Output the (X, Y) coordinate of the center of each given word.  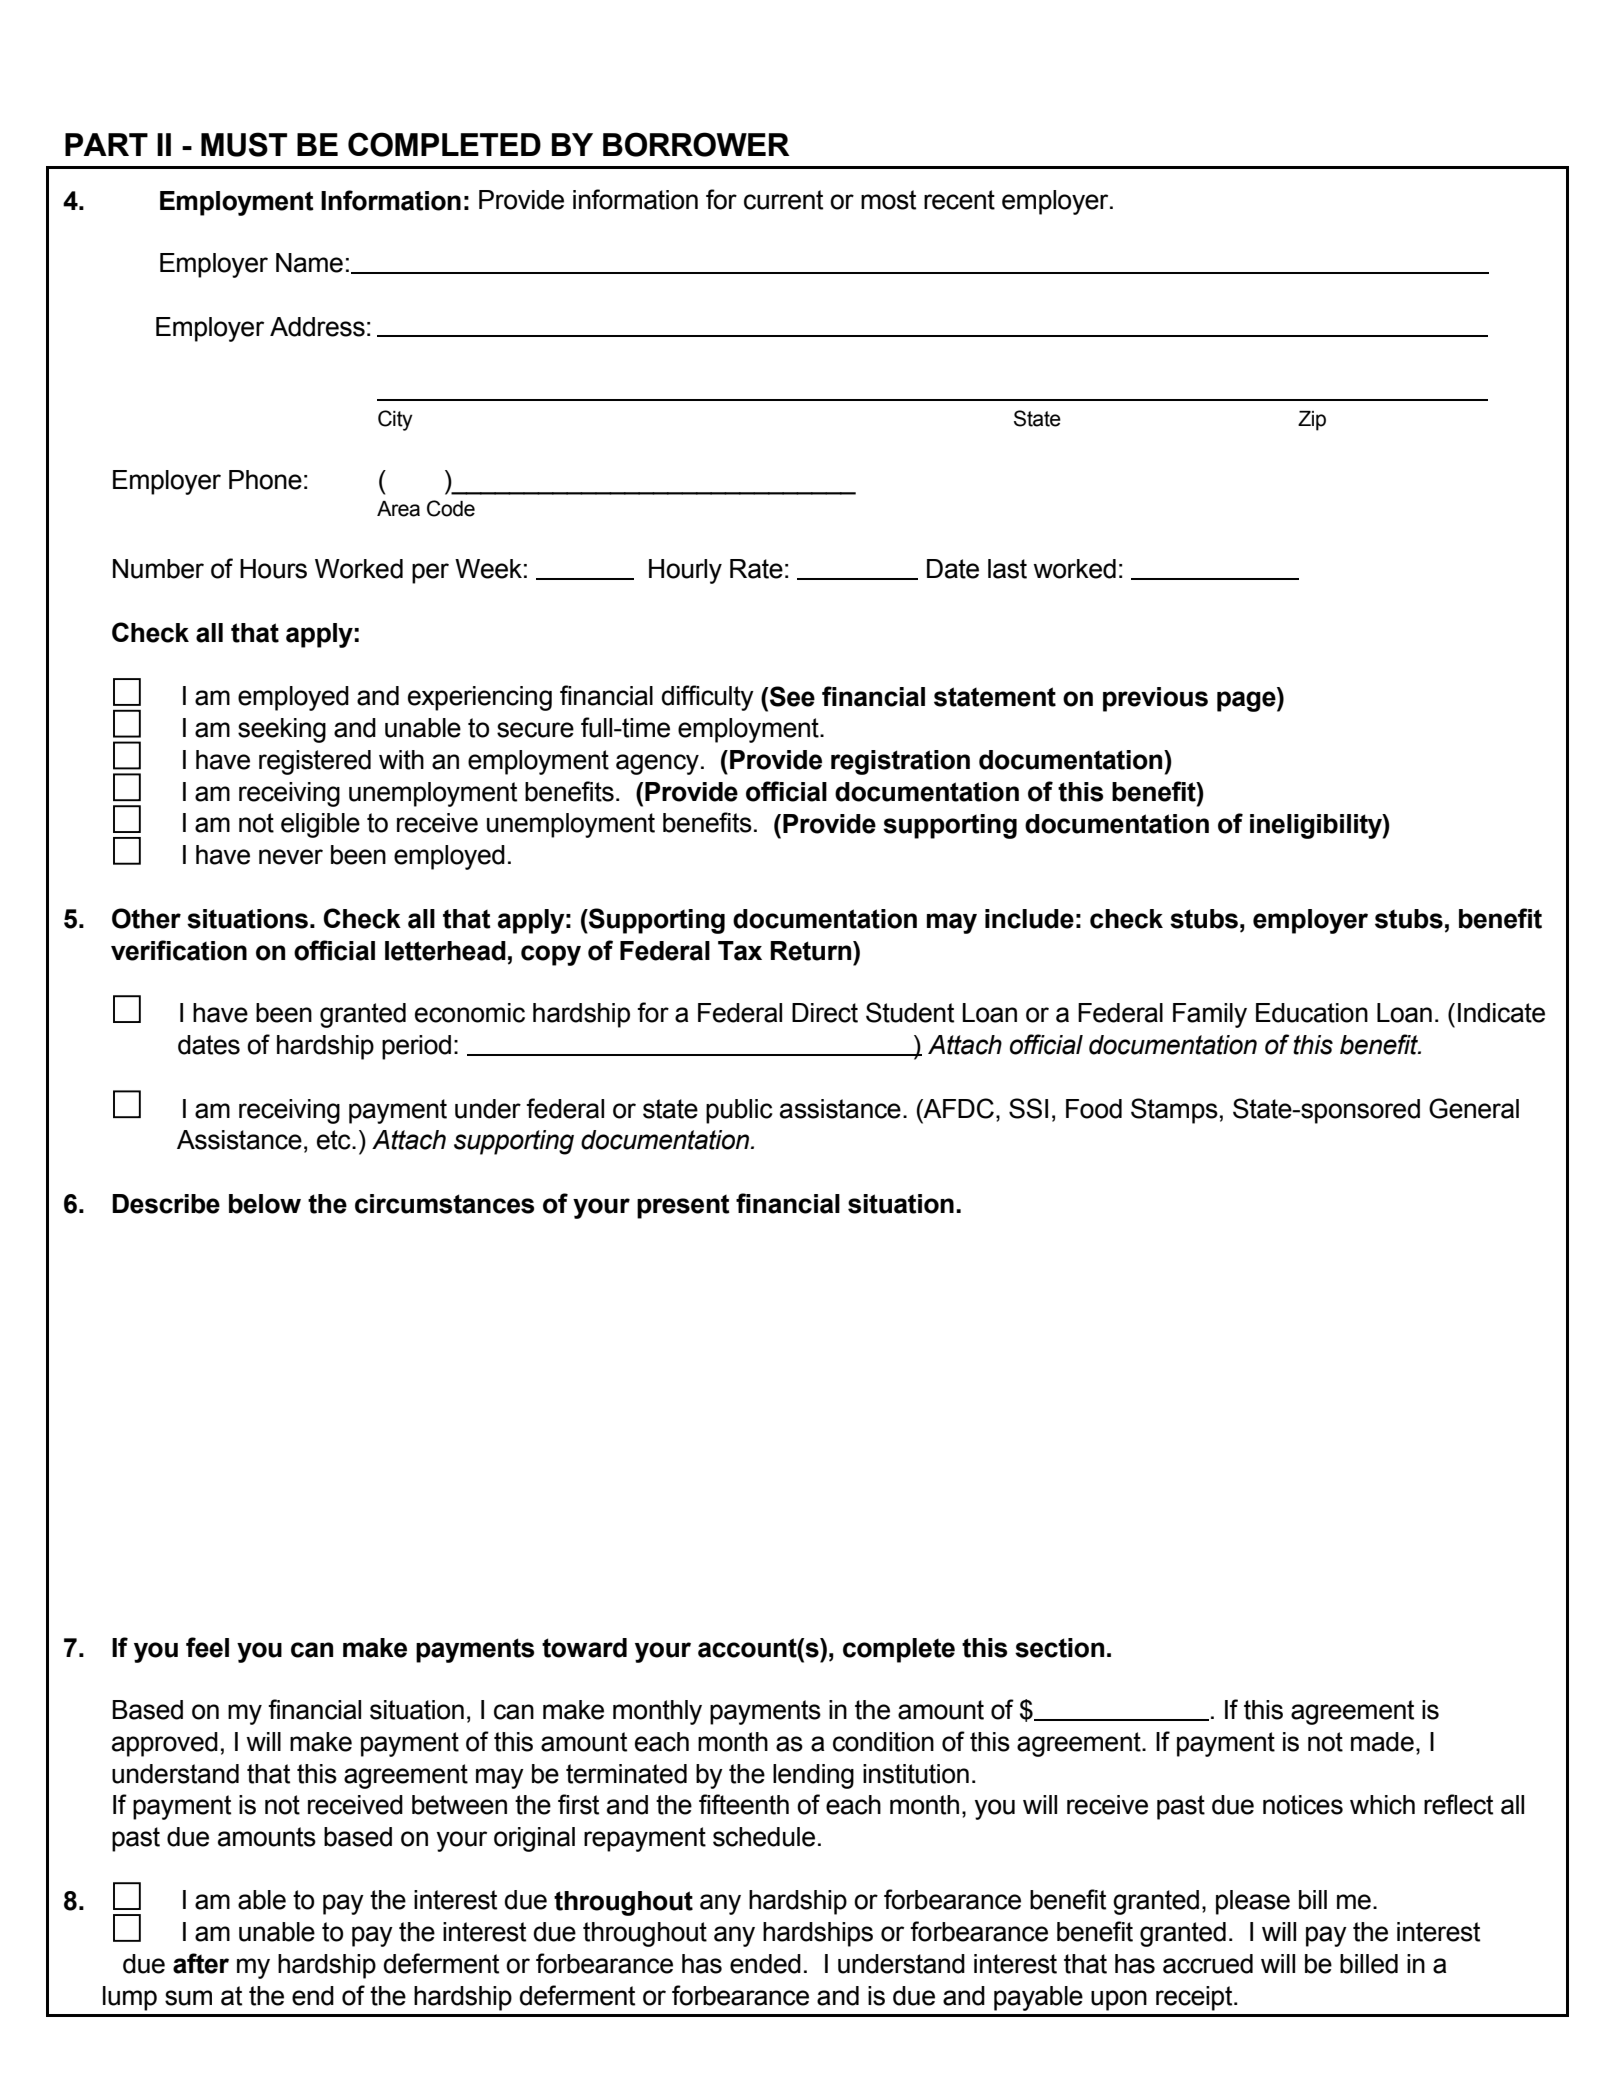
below (265, 1204)
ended (765, 1964)
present (683, 1207)
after (201, 1963)
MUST (244, 144)
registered (315, 762)
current (783, 200)
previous (1155, 699)
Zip (1312, 421)
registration (900, 762)
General (1474, 1108)
